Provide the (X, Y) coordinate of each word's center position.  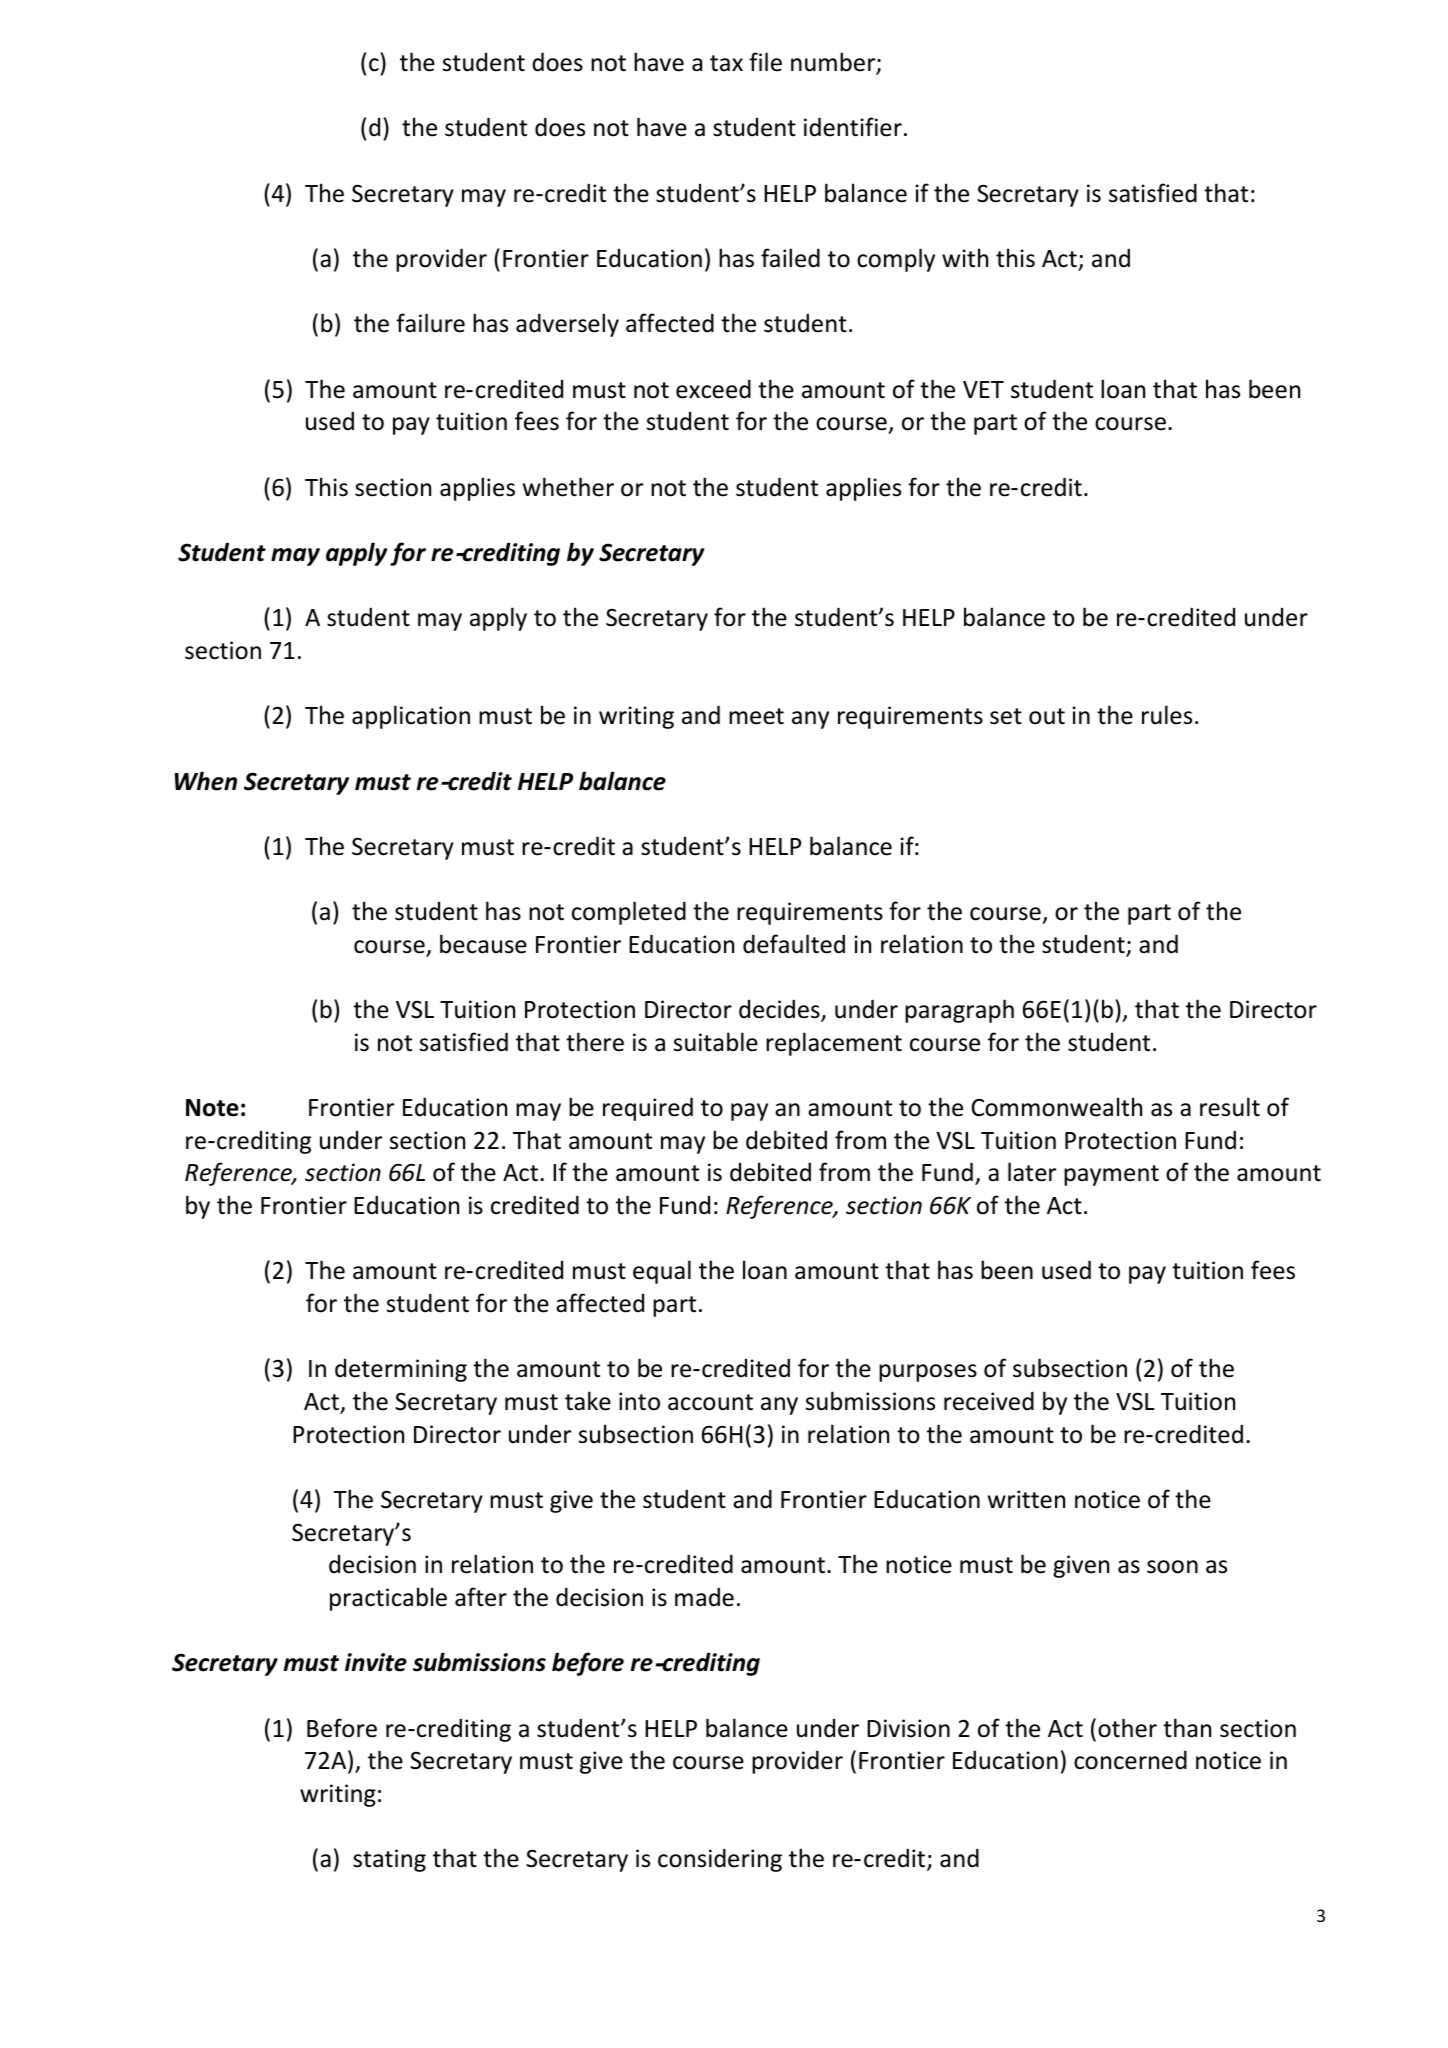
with (965, 257)
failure (430, 323)
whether (568, 487)
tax (726, 63)
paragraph (959, 1011)
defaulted (794, 944)
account (710, 1402)
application (411, 717)
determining (401, 1370)
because (483, 944)
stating (389, 1860)
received (989, 1401)
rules (1167, 715)
